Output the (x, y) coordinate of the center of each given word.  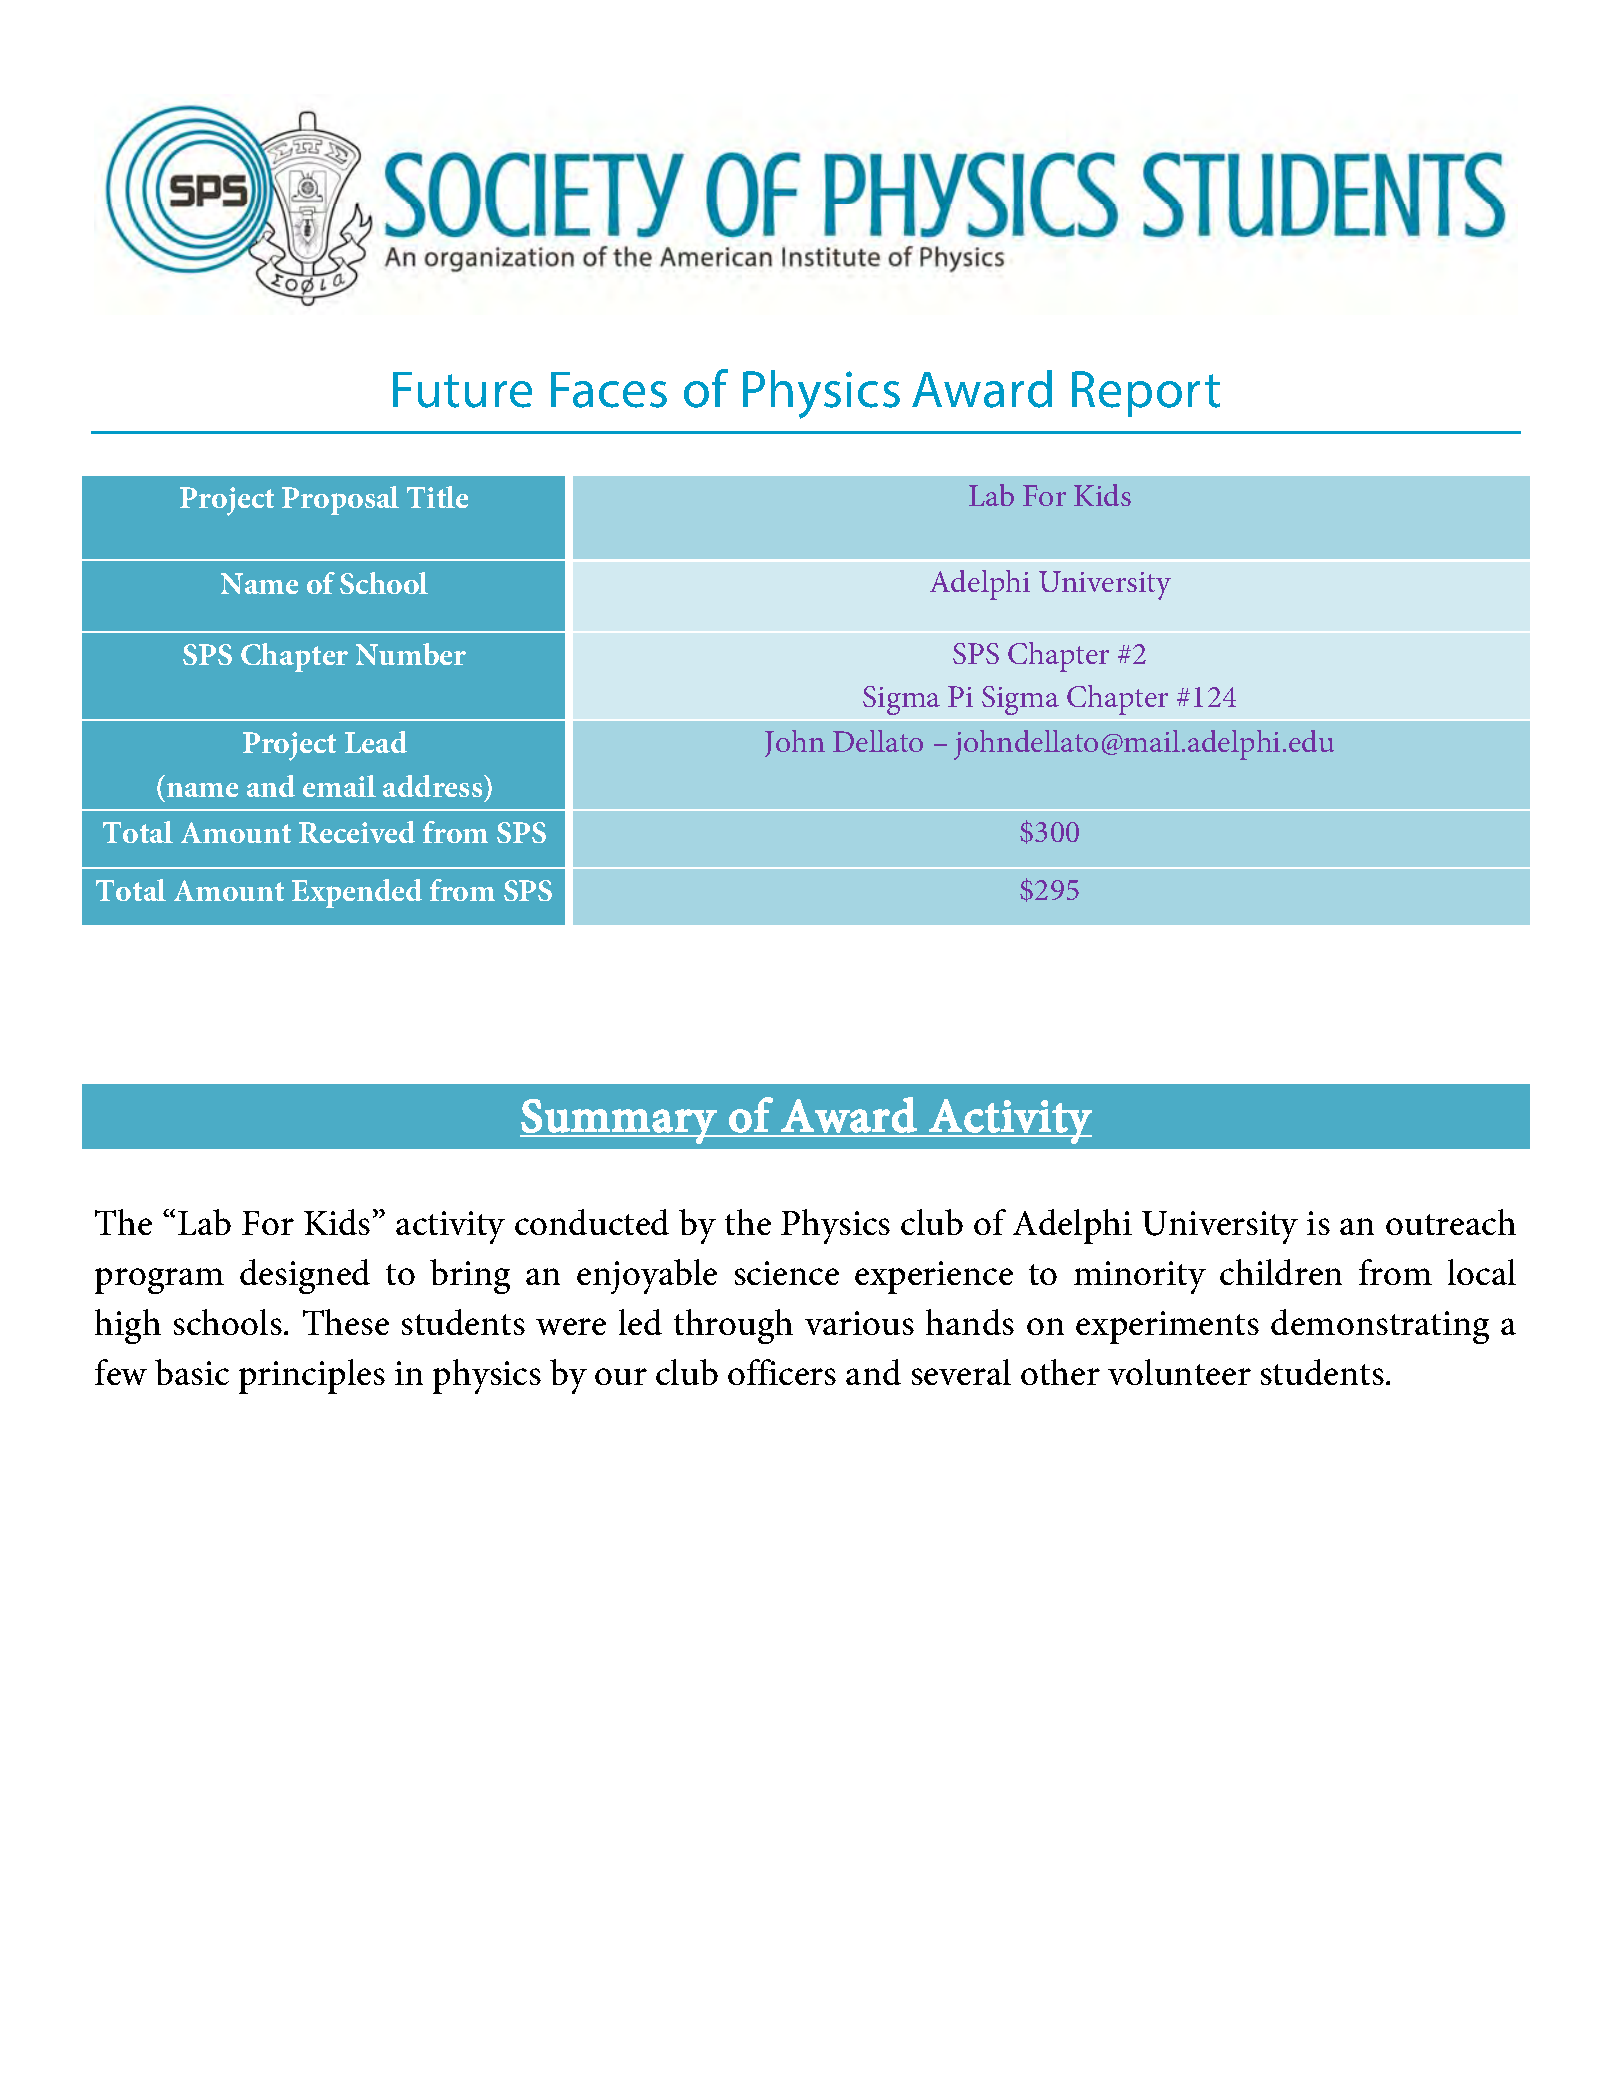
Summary (619, 1121)
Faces (609, 390)
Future (462, 390)
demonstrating (1380, 1326)
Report (1146, 394)
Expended (357, 893)
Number (411, 654)
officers (782, 1372)
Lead (376, 742)
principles (312, 1376)
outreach (1451, 1222)
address (434, 786)
